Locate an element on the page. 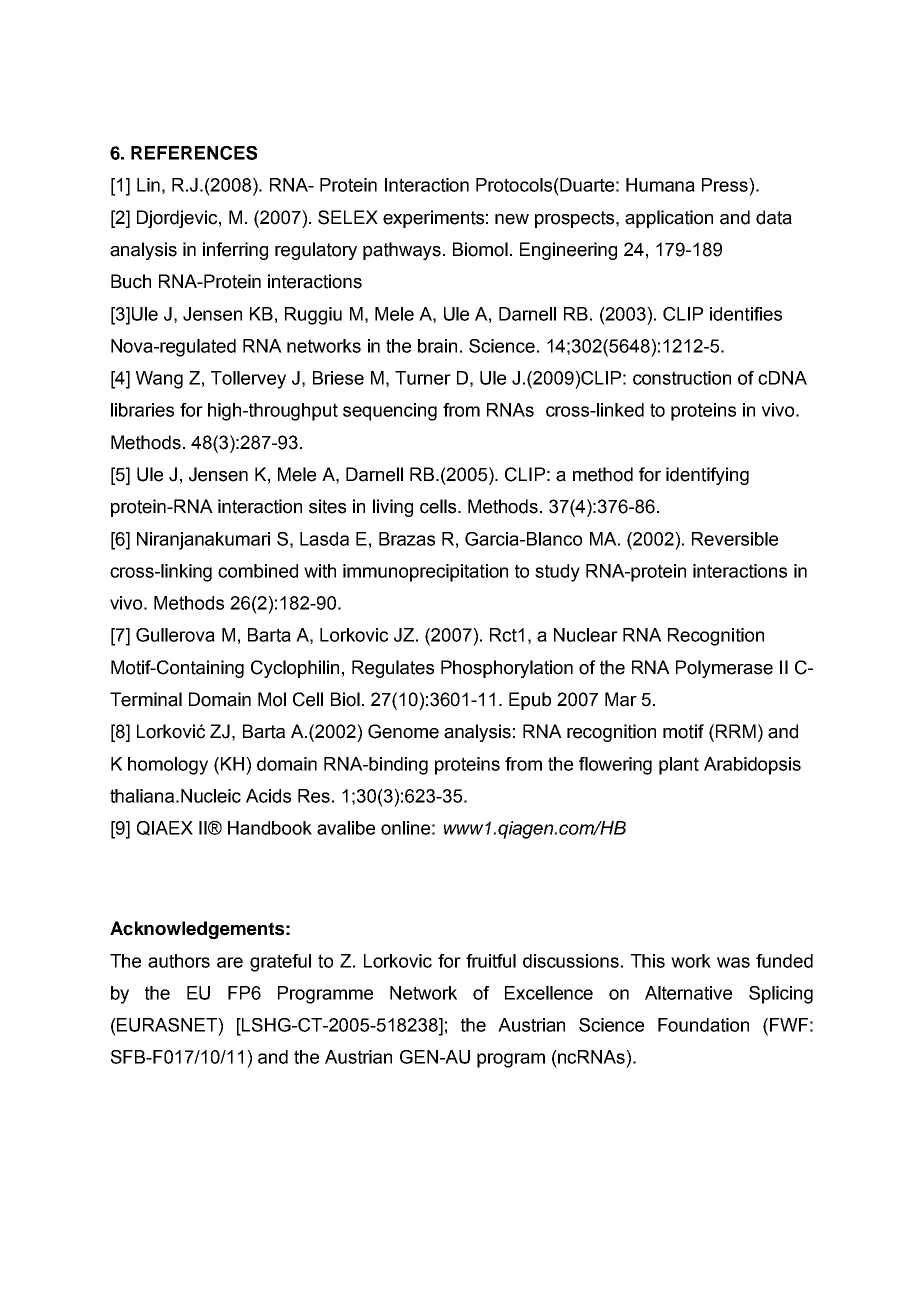 Image resolution: width=924 pixels, height=1308 pixels. combined is located at coordinates (258, 571).
